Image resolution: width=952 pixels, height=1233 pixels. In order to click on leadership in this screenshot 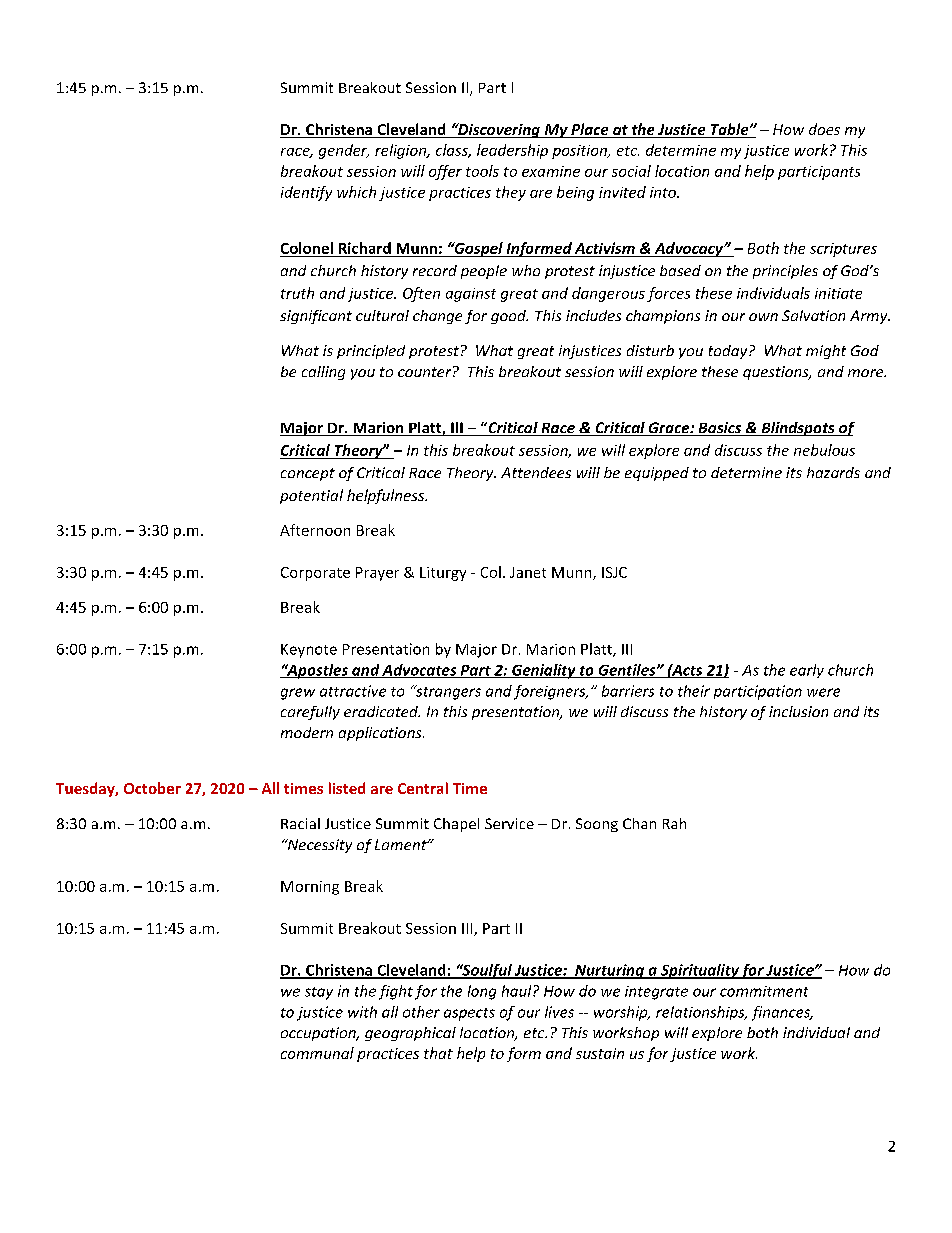, I will do `click(512, 151)`.
